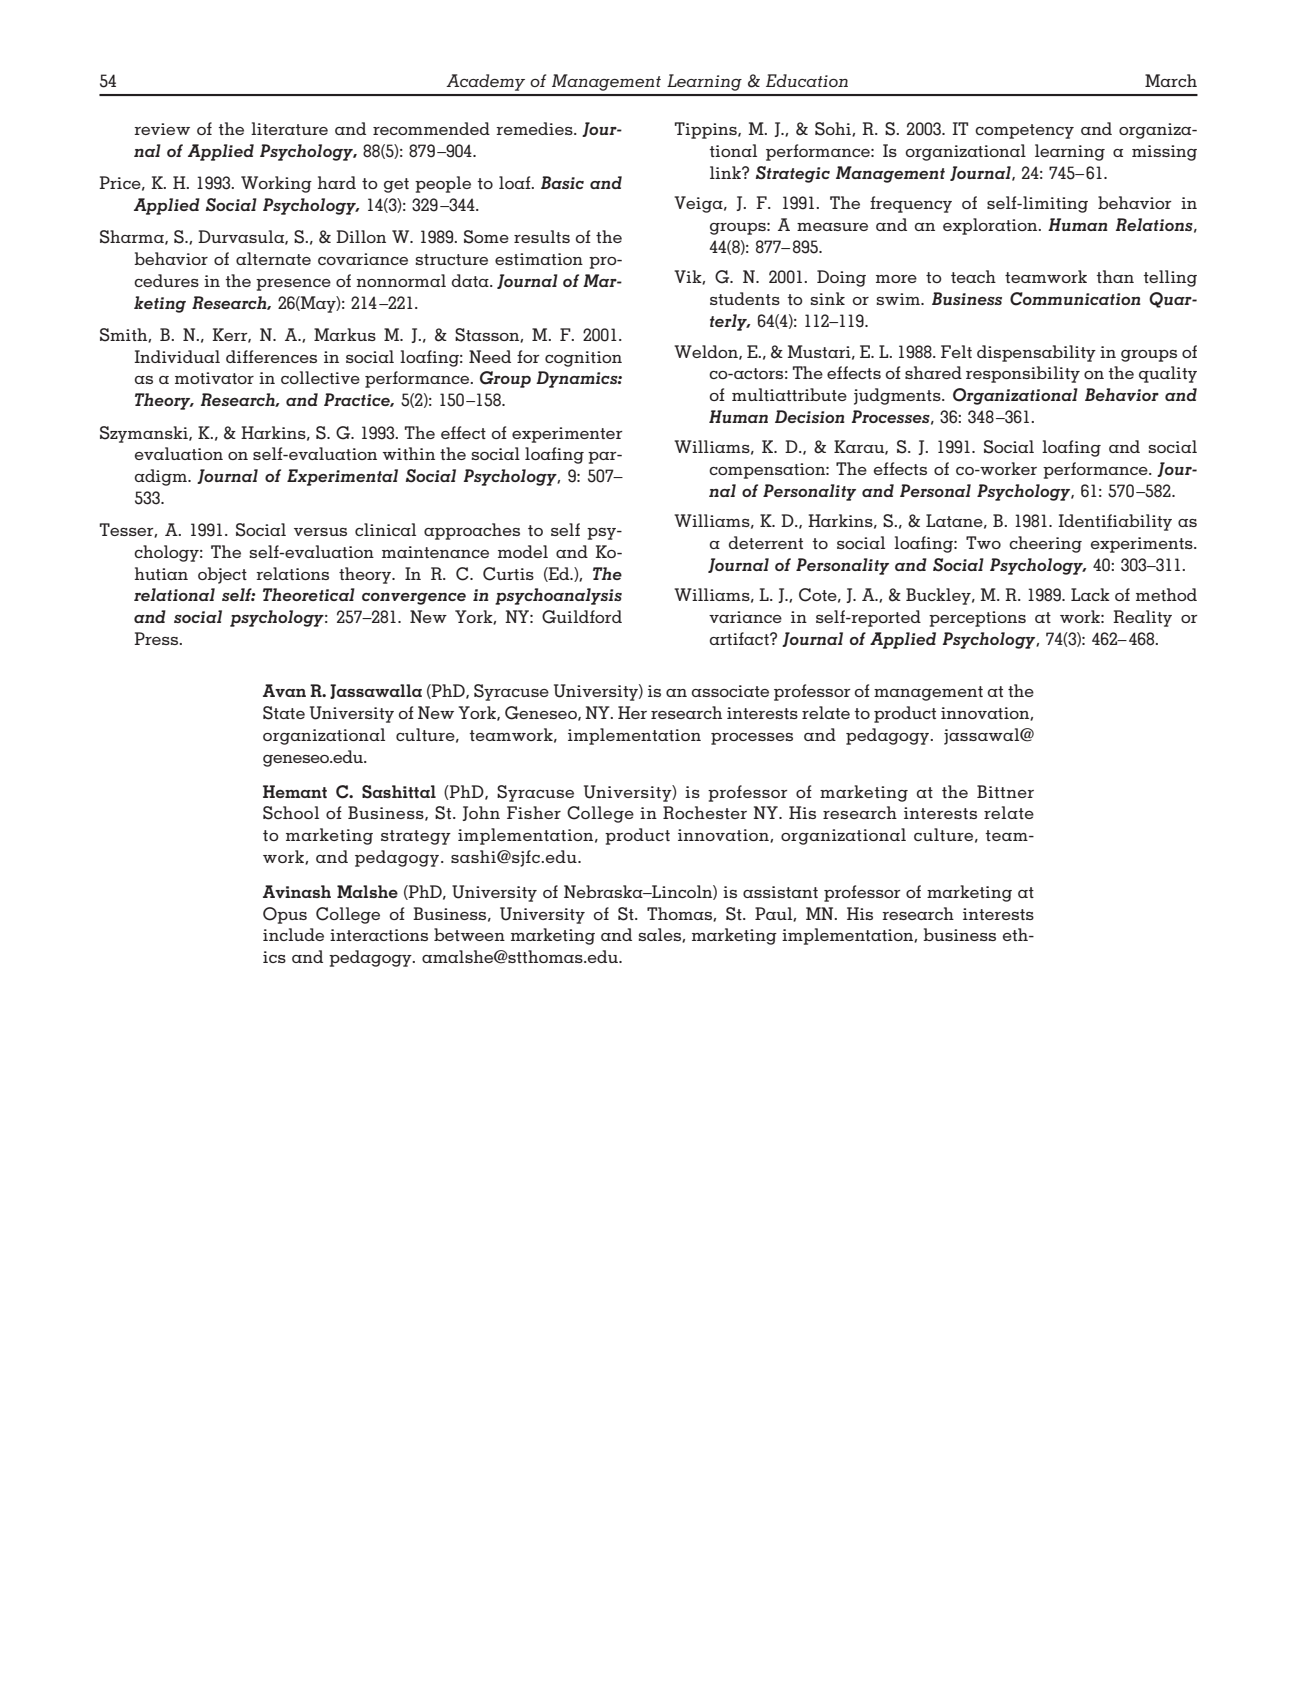  Describe the element at coordinates (1024, 131) in the page. I see `competency` at that location.
